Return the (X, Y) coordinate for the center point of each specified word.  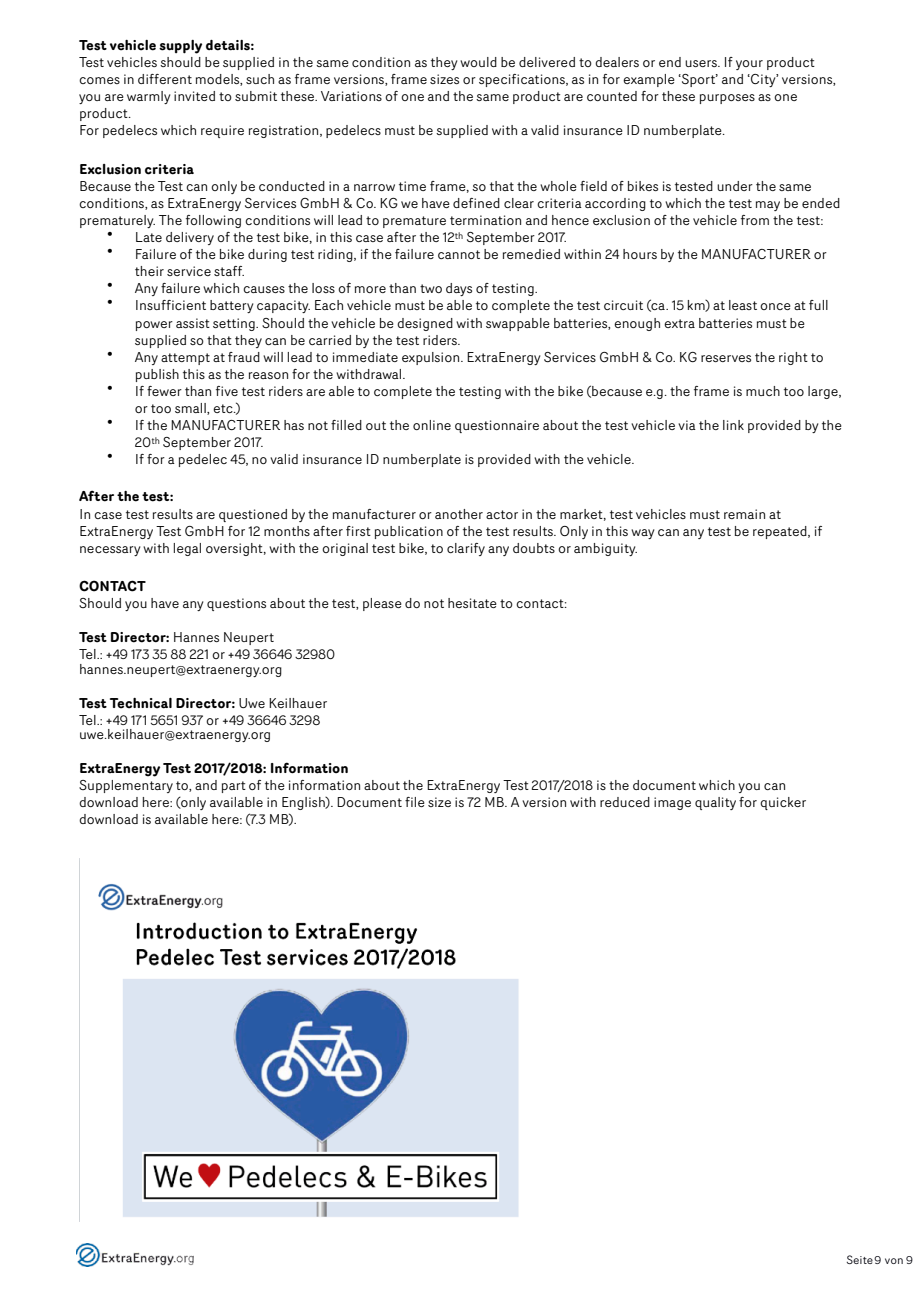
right (793, 358)
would (478, 62)
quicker (783, 803)
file (415, 802)
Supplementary (126, 786)
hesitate (472, 603)
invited (194, 96)
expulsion (432, 358)
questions (236, 604)
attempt (185, 359)
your (749, 65)
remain (744, 514)
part (234, 787)
